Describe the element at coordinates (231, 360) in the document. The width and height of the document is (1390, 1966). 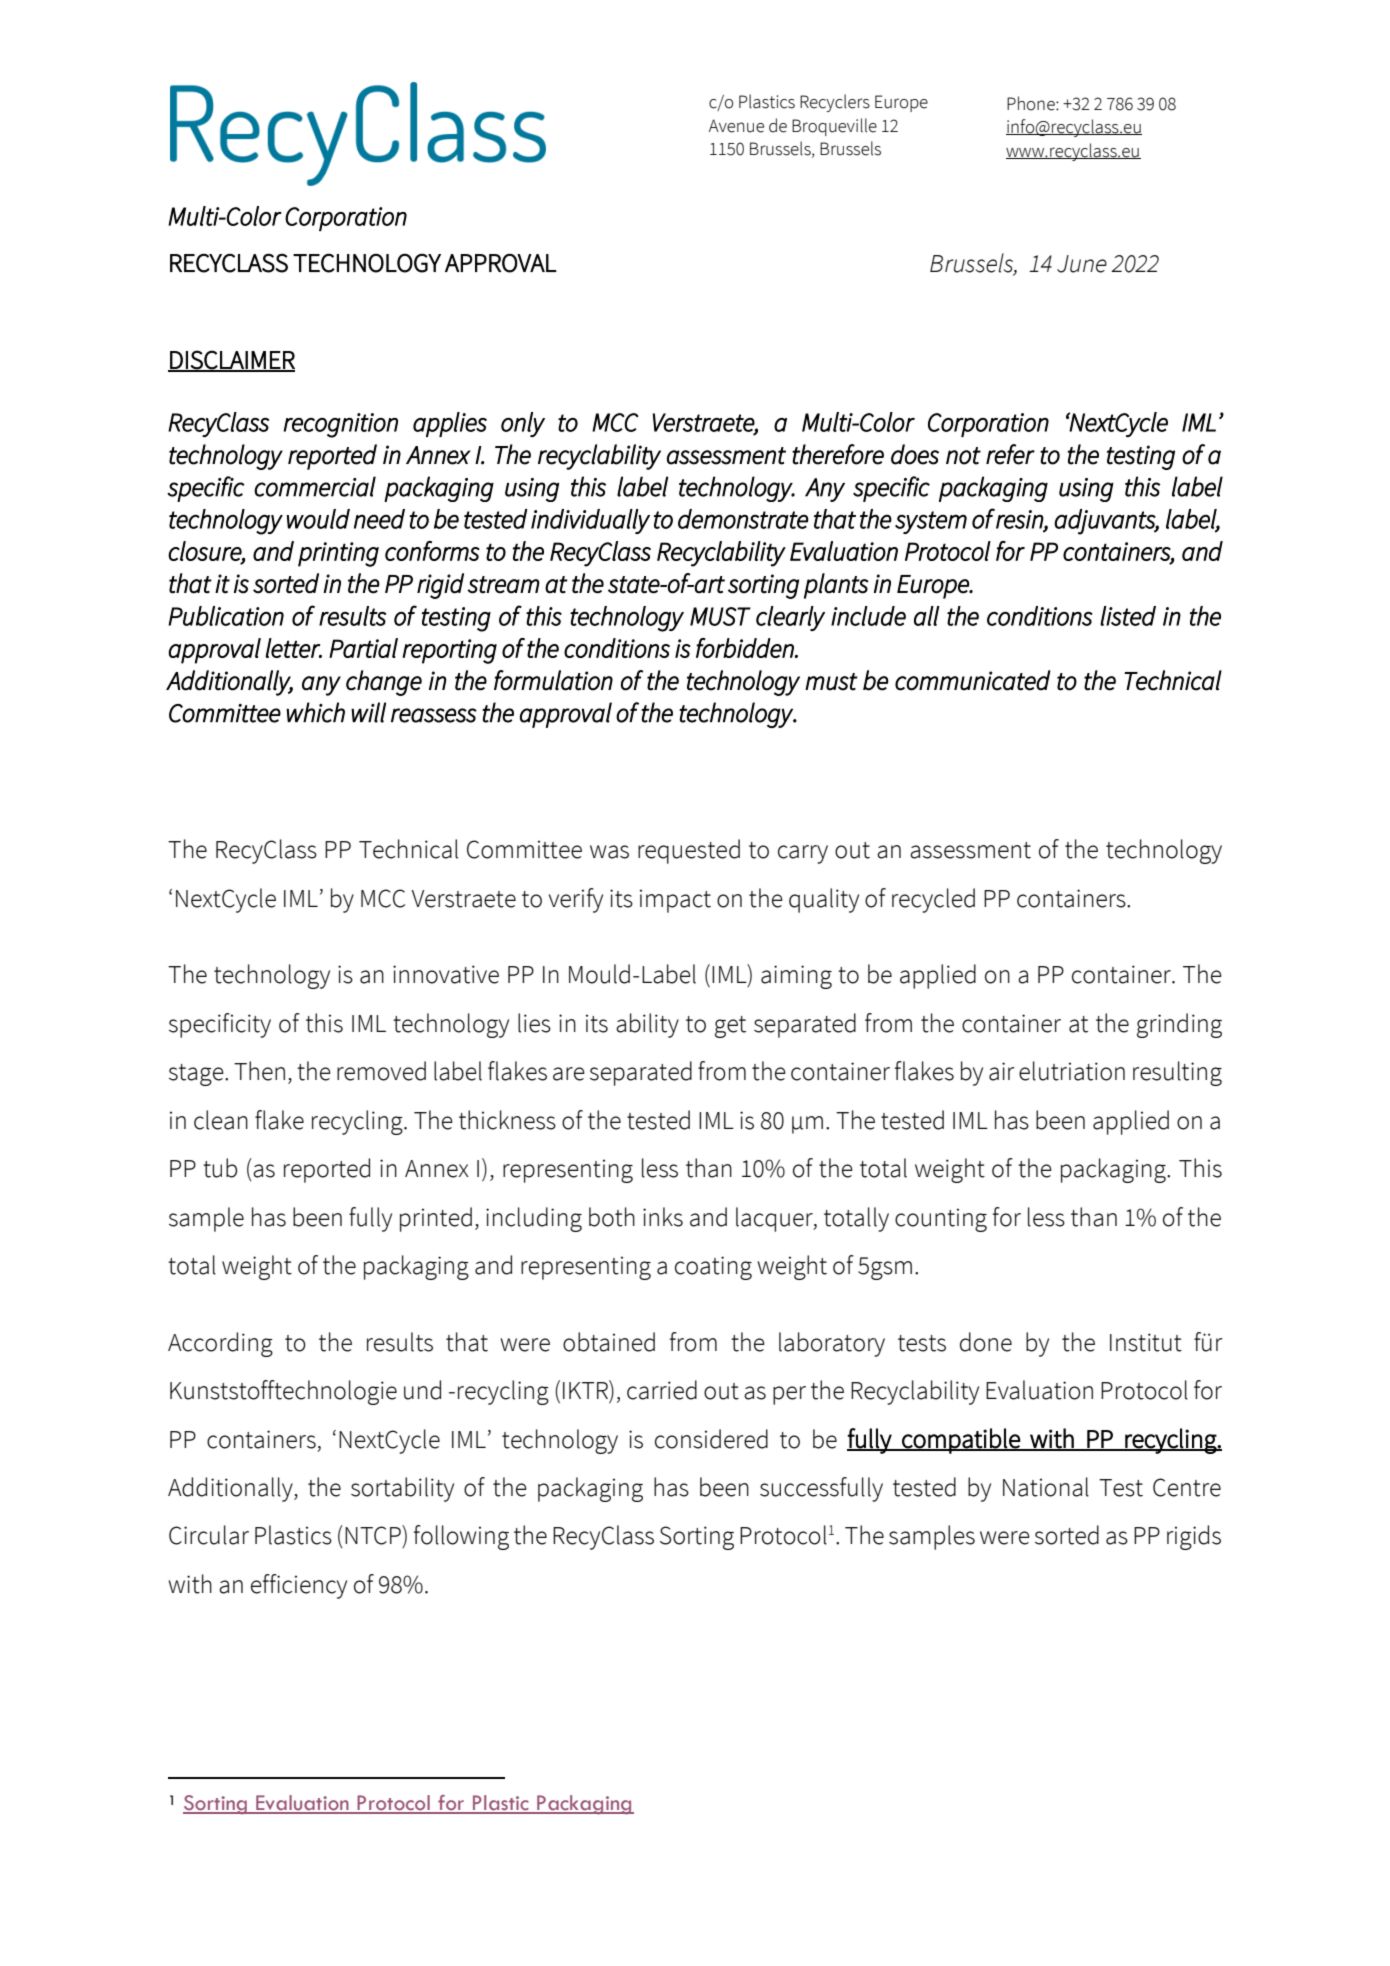
I see `DISCLAIMER` at that location.
